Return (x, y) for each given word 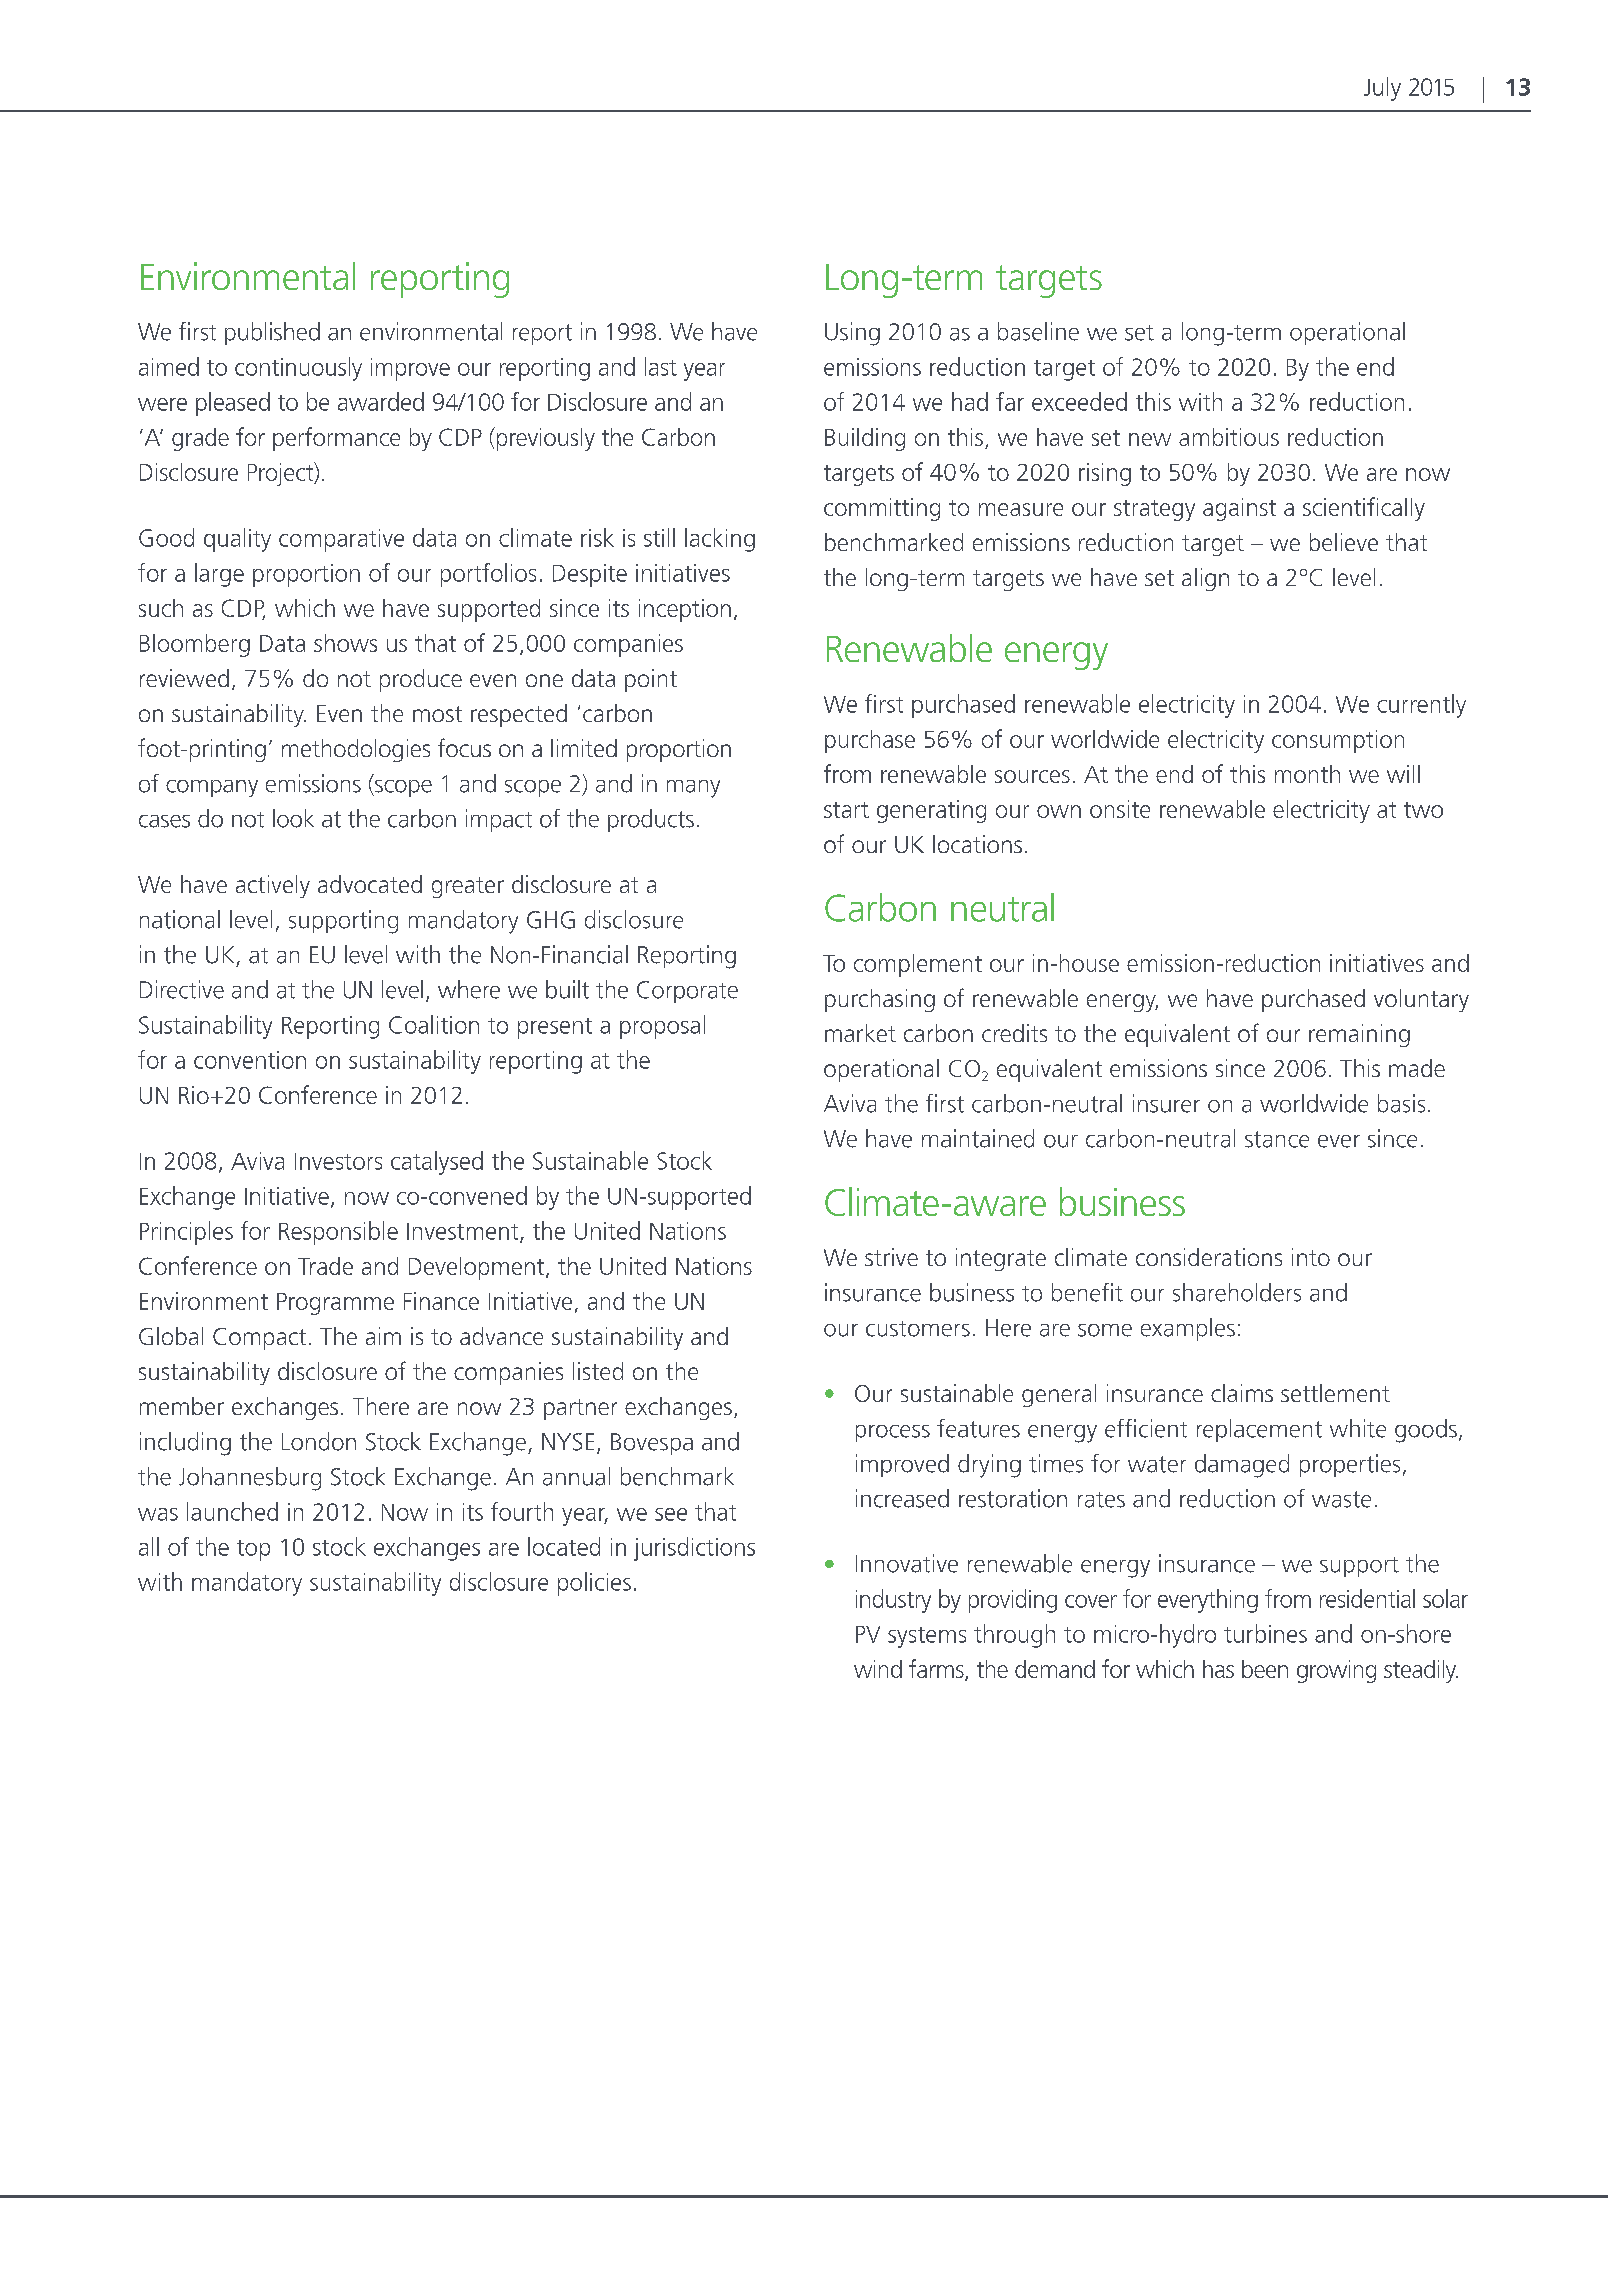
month (1307, 774)
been (1265, 1669)
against (1239, 509)
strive (891, 1257)
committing (882, 509)
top (253, 1550)
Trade (325, 1266)
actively (273, 886)
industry (893, 1601)
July (1382, 89)
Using (852, 334)
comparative (341, 540)
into (1311, 1257)
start (846, 810)
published (272, 333)
